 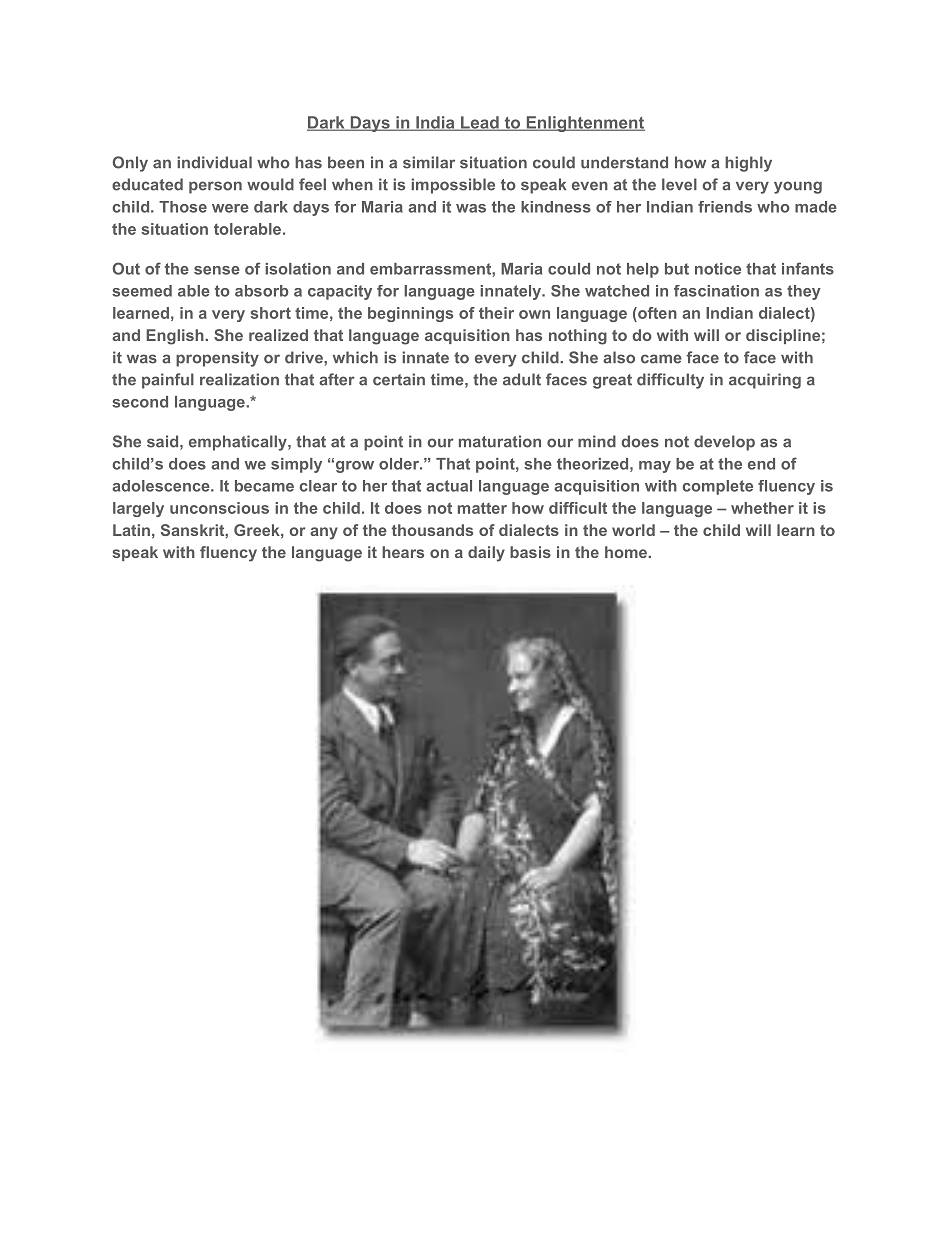 I want to click on were, so click(x=230, y=208).
